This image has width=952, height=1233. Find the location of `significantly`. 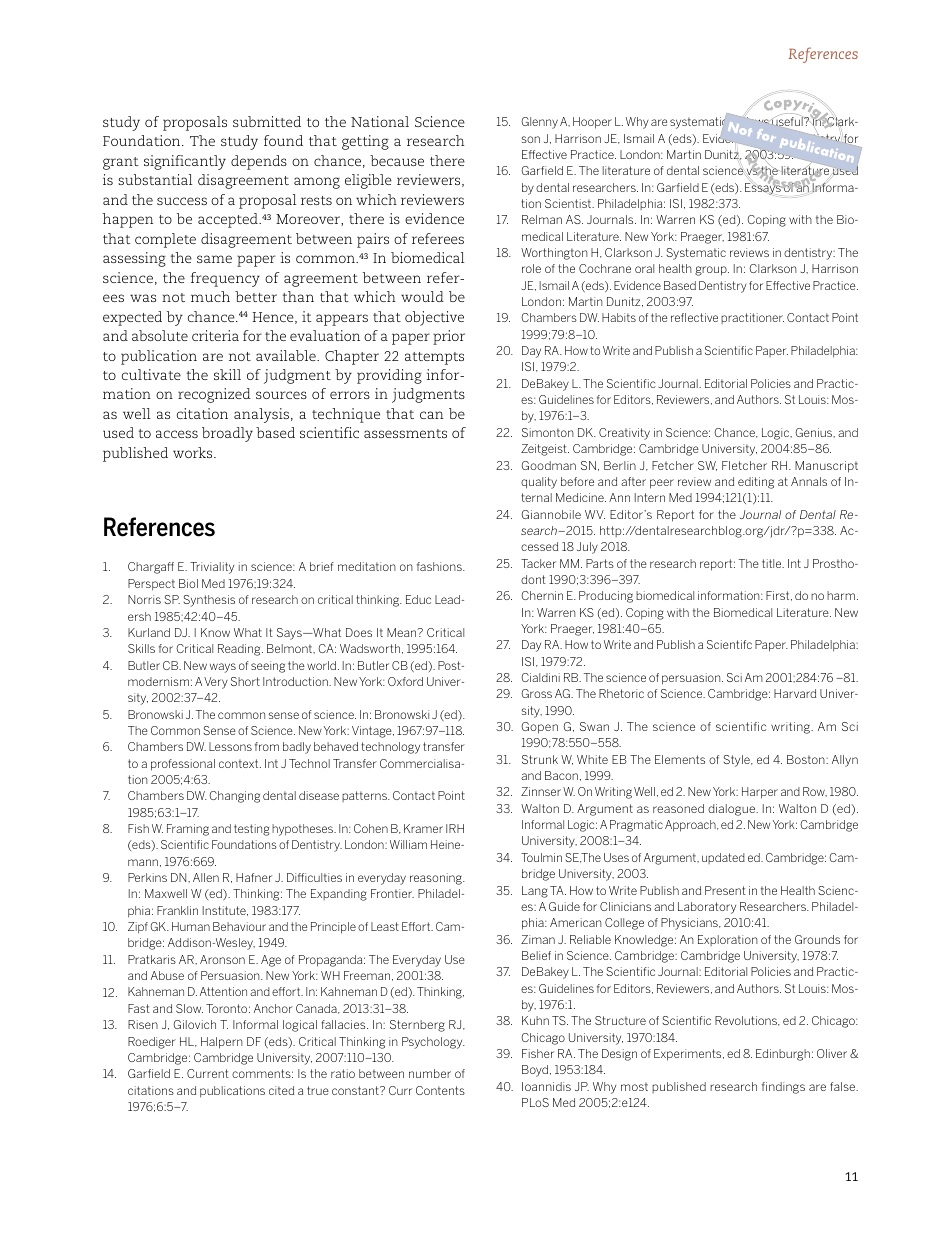

significantly is located at coordinates (185, 162).
